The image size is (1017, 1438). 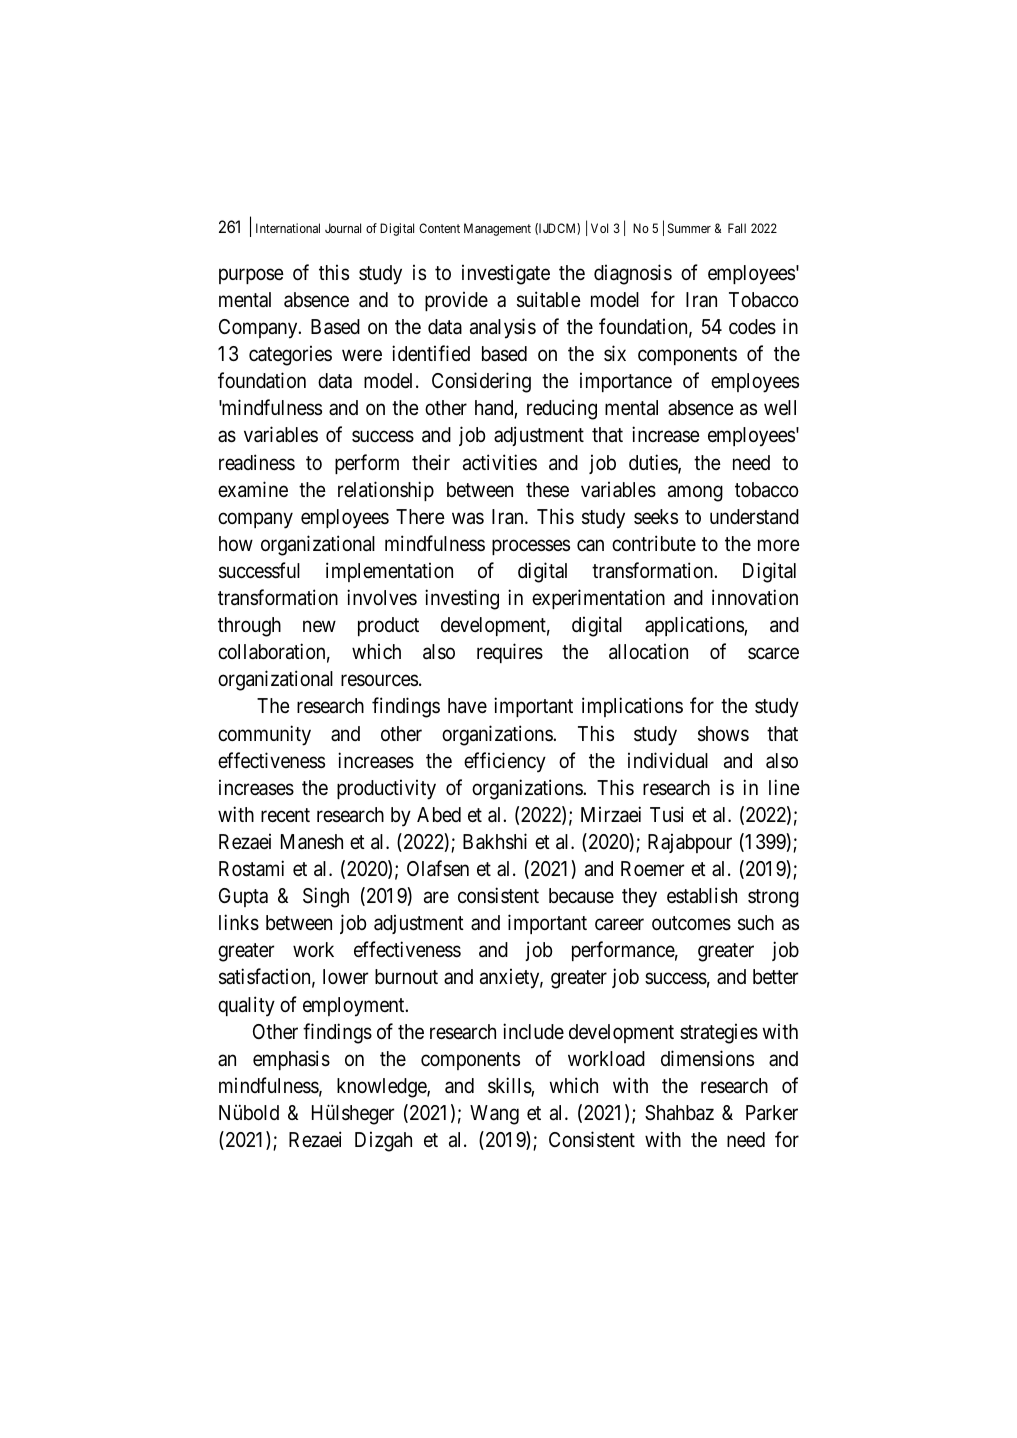 I want to click on outcomes, so click(x=691, y=924).
